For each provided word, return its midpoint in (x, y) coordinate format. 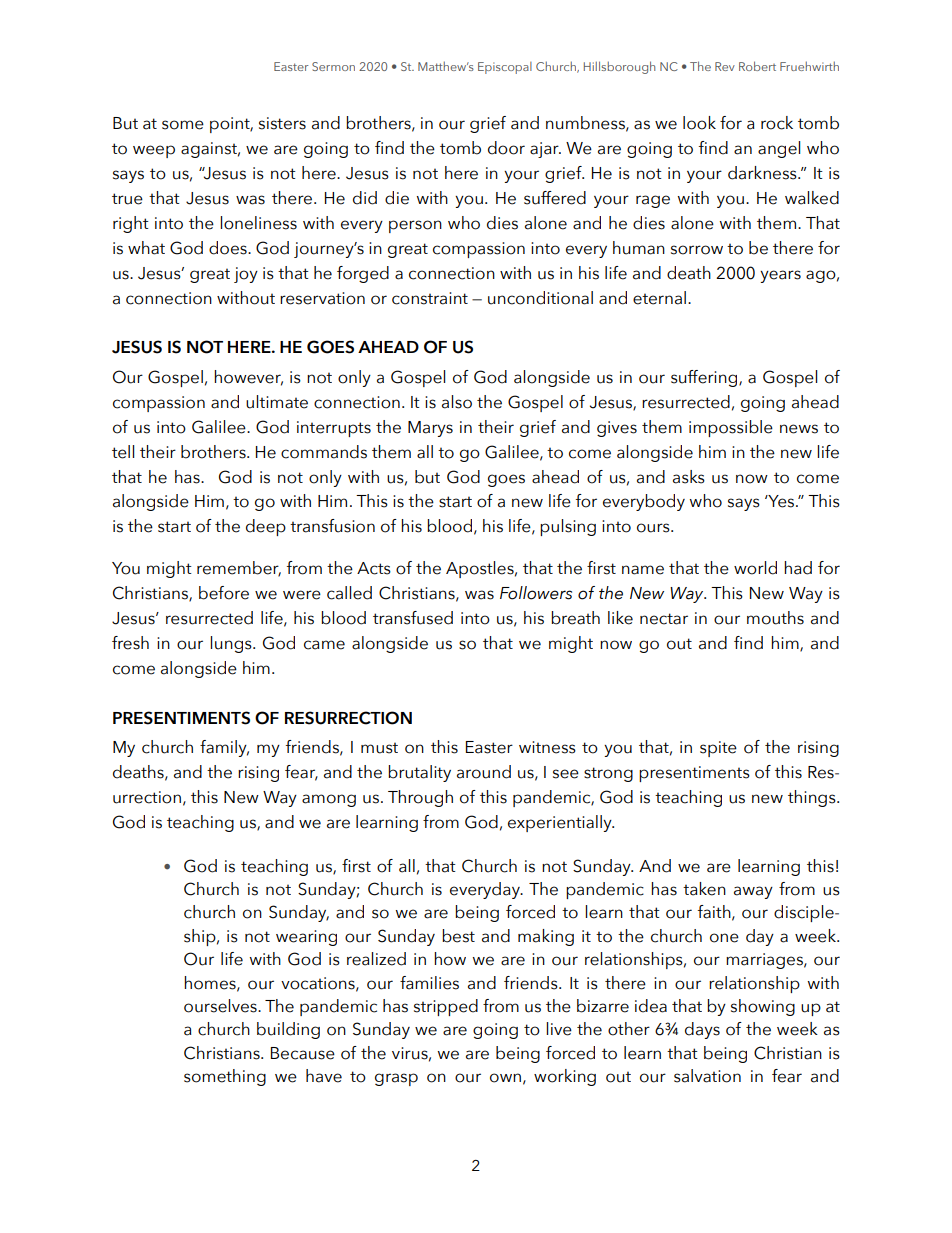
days (702, 1030)
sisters (282, 123)
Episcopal (505, 68)
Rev (725, 66)
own (505, 1078)
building (288, 1030)
